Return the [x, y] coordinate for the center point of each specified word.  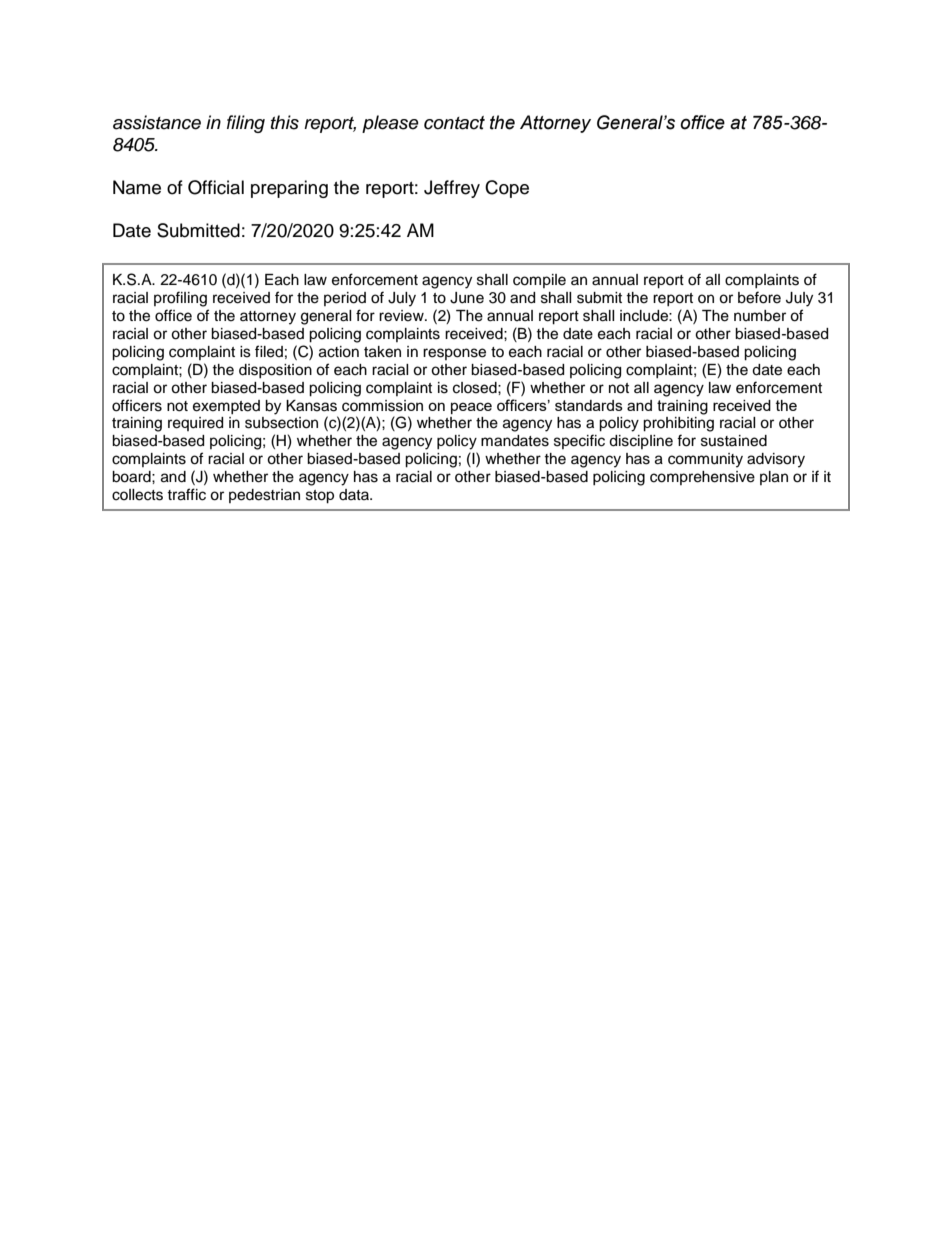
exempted [226, 407]
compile [539, 281]
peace [471, 408]
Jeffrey [452, 189]
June [467, 298]
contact [454, 123]
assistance [157, 122]
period [345, 299]
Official [216, 187]
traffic [186, 494]
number [760, 316]
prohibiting [678, 424]
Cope [507, 189]
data [355, 494]
